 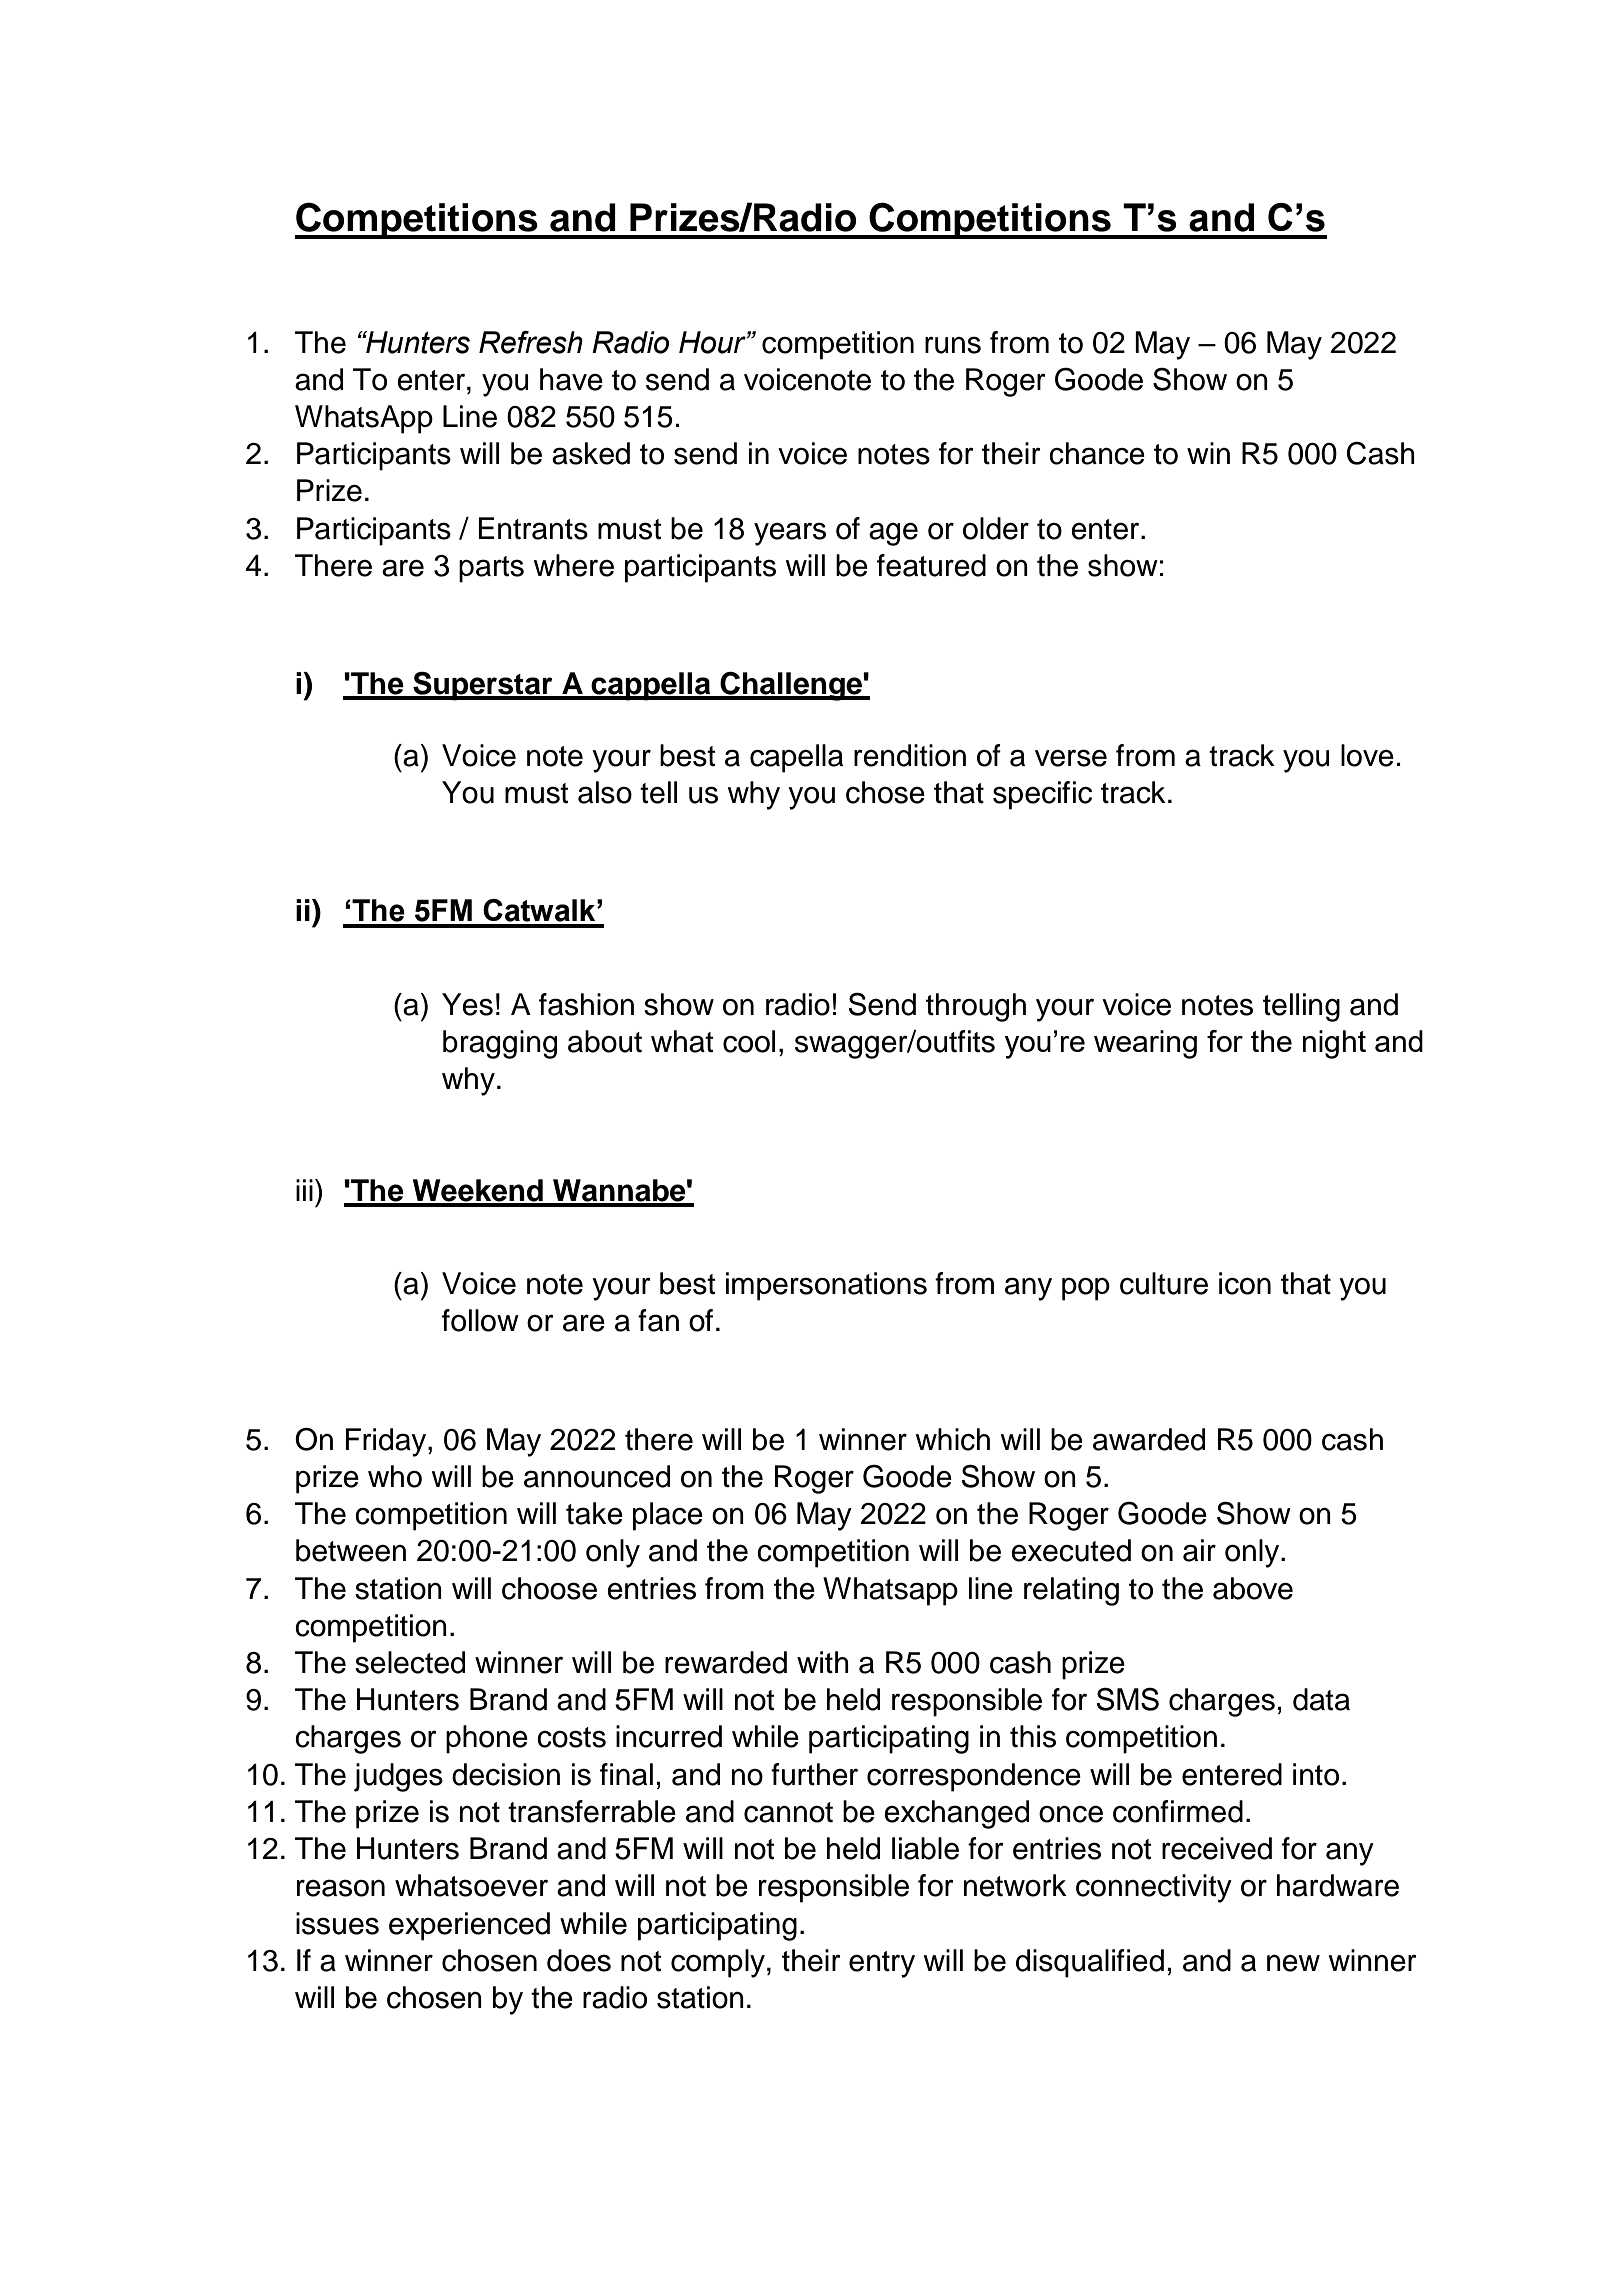 What do you see at coordinates (531, 342) in the image?
I see `Refresh` at bounding box center [531, 342].
